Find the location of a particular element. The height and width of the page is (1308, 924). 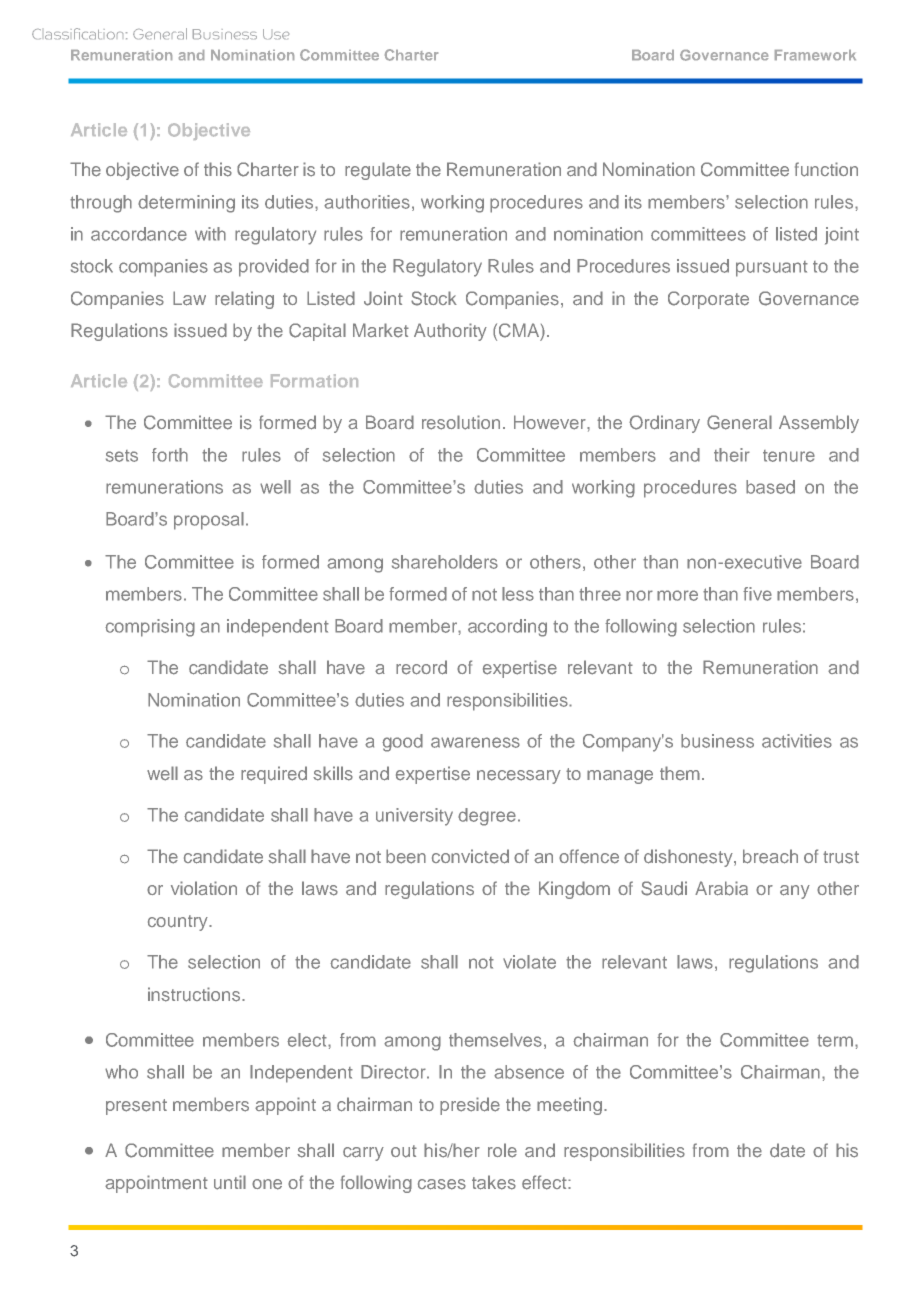

violation is located at coordinates (204, 888).
